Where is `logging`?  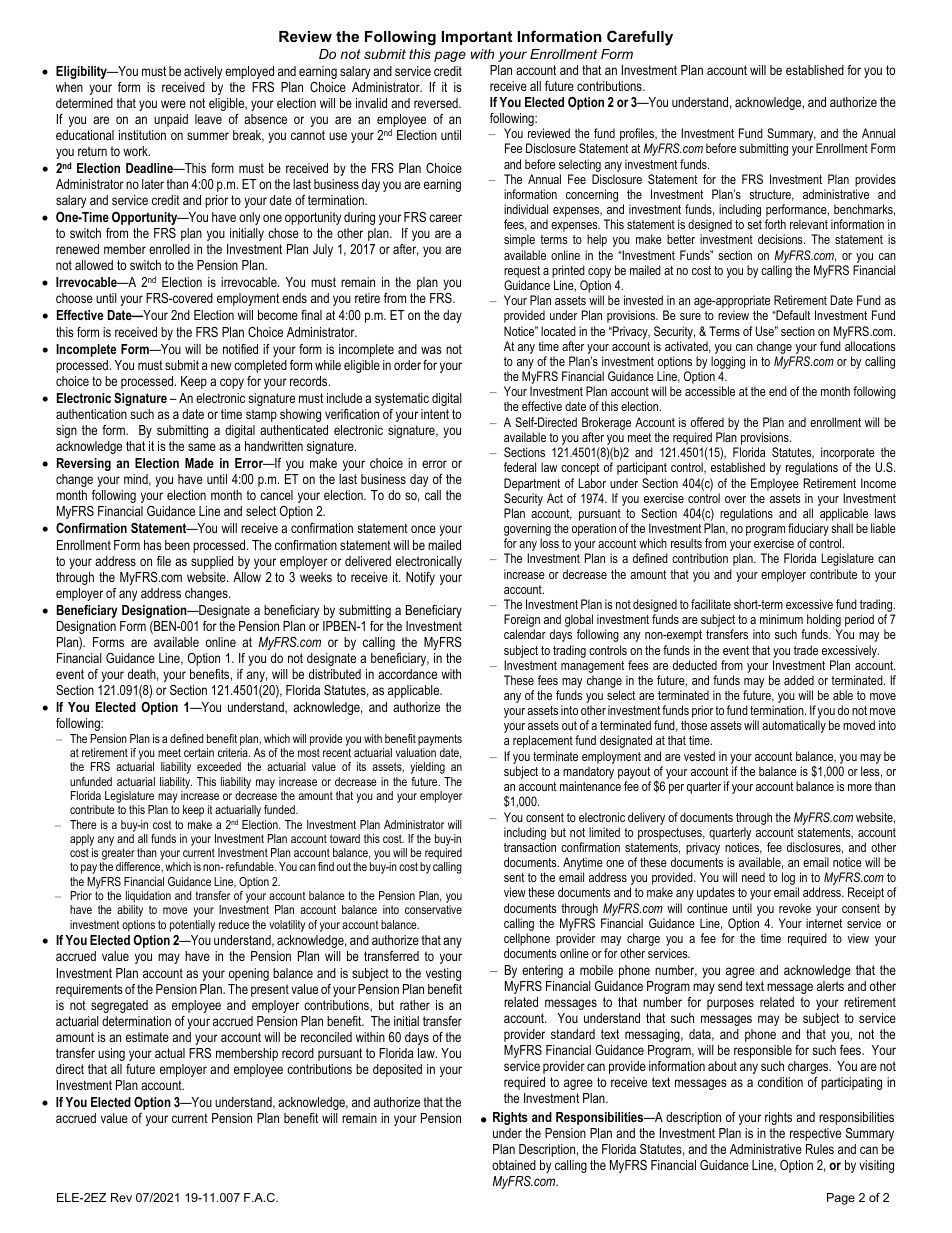 logging is located at coordinates (728, 364).
